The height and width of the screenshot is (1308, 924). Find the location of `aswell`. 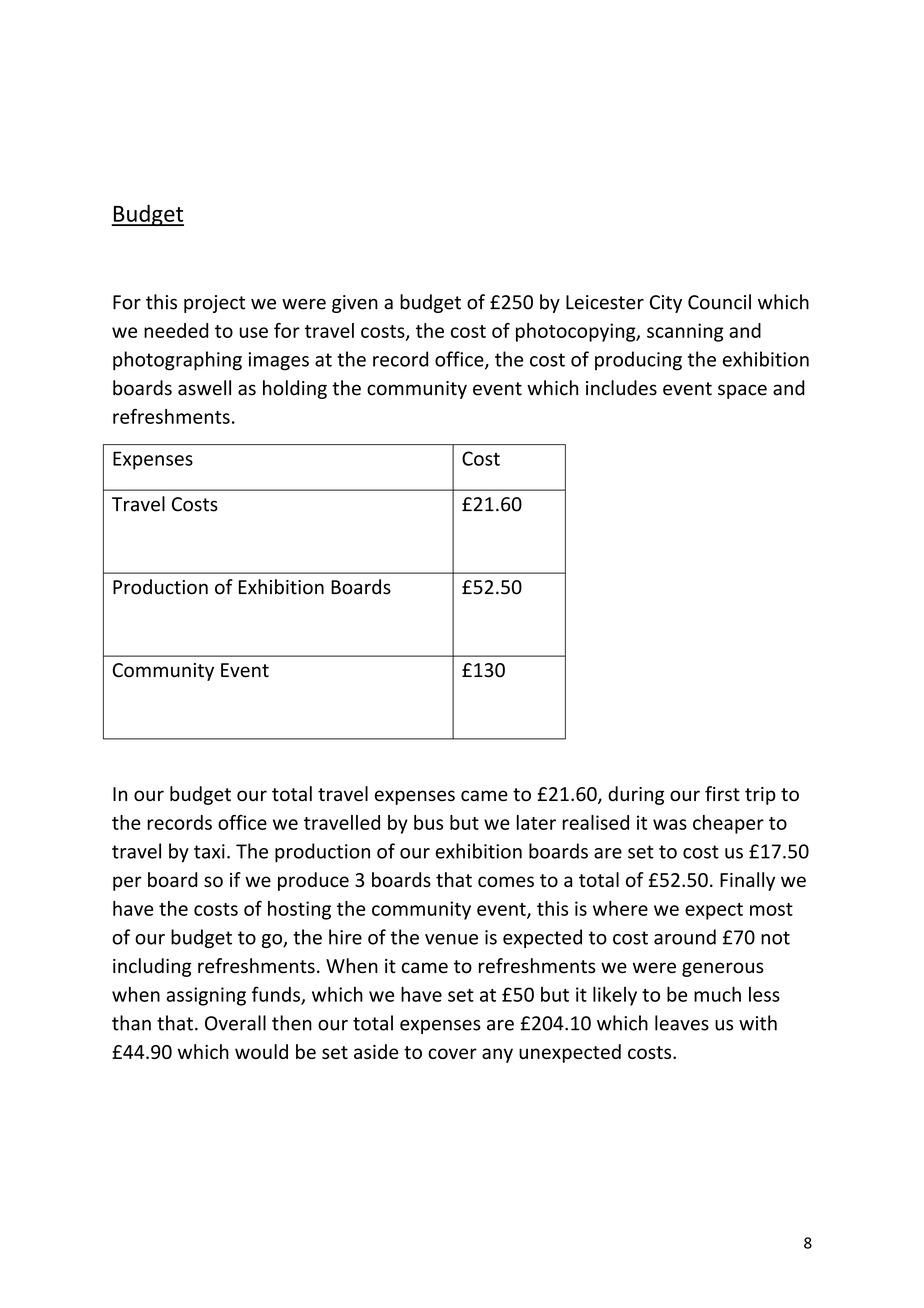

aswell is located at coordinates (204, 388).
